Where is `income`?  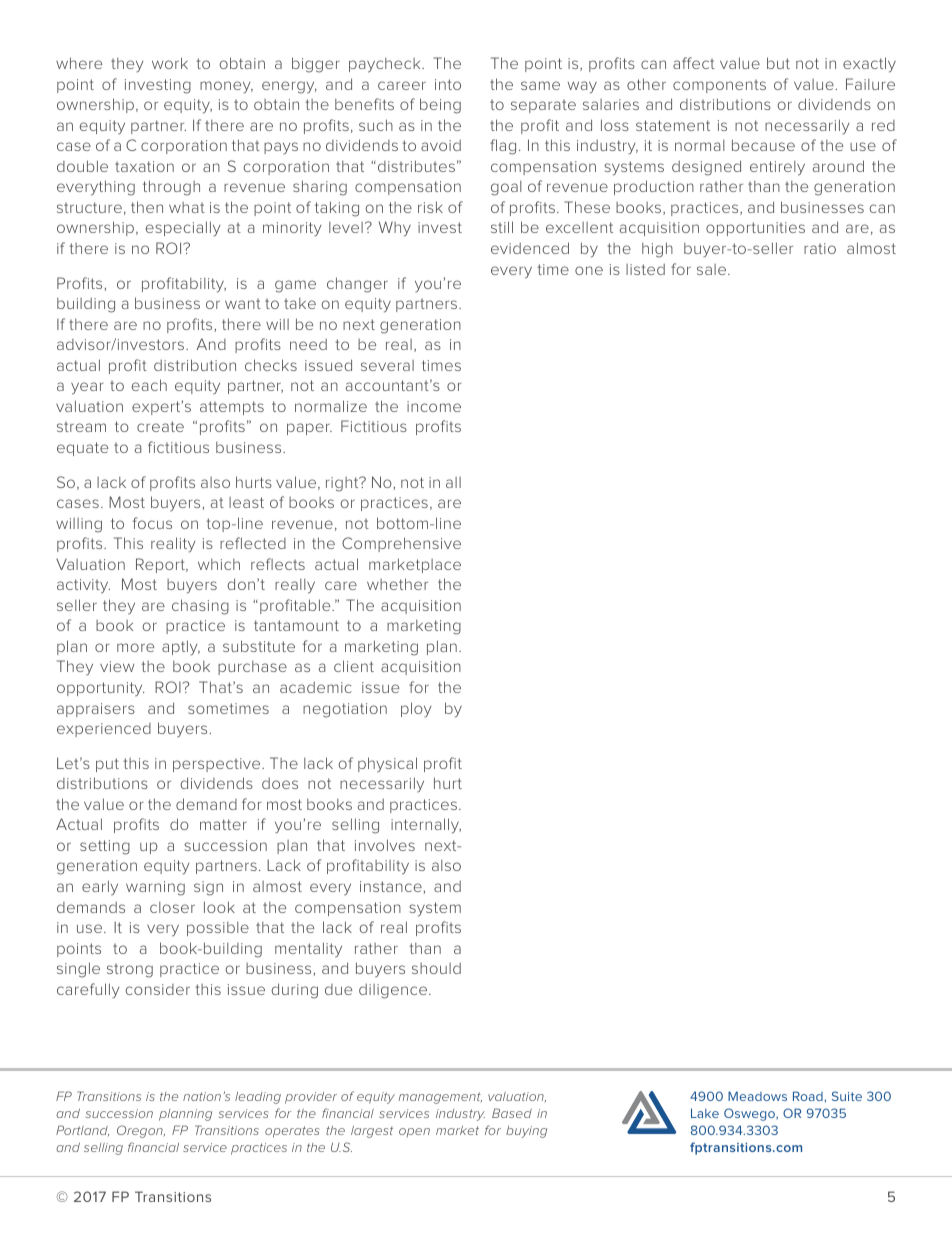
income is located at coordinates (434, 406).
